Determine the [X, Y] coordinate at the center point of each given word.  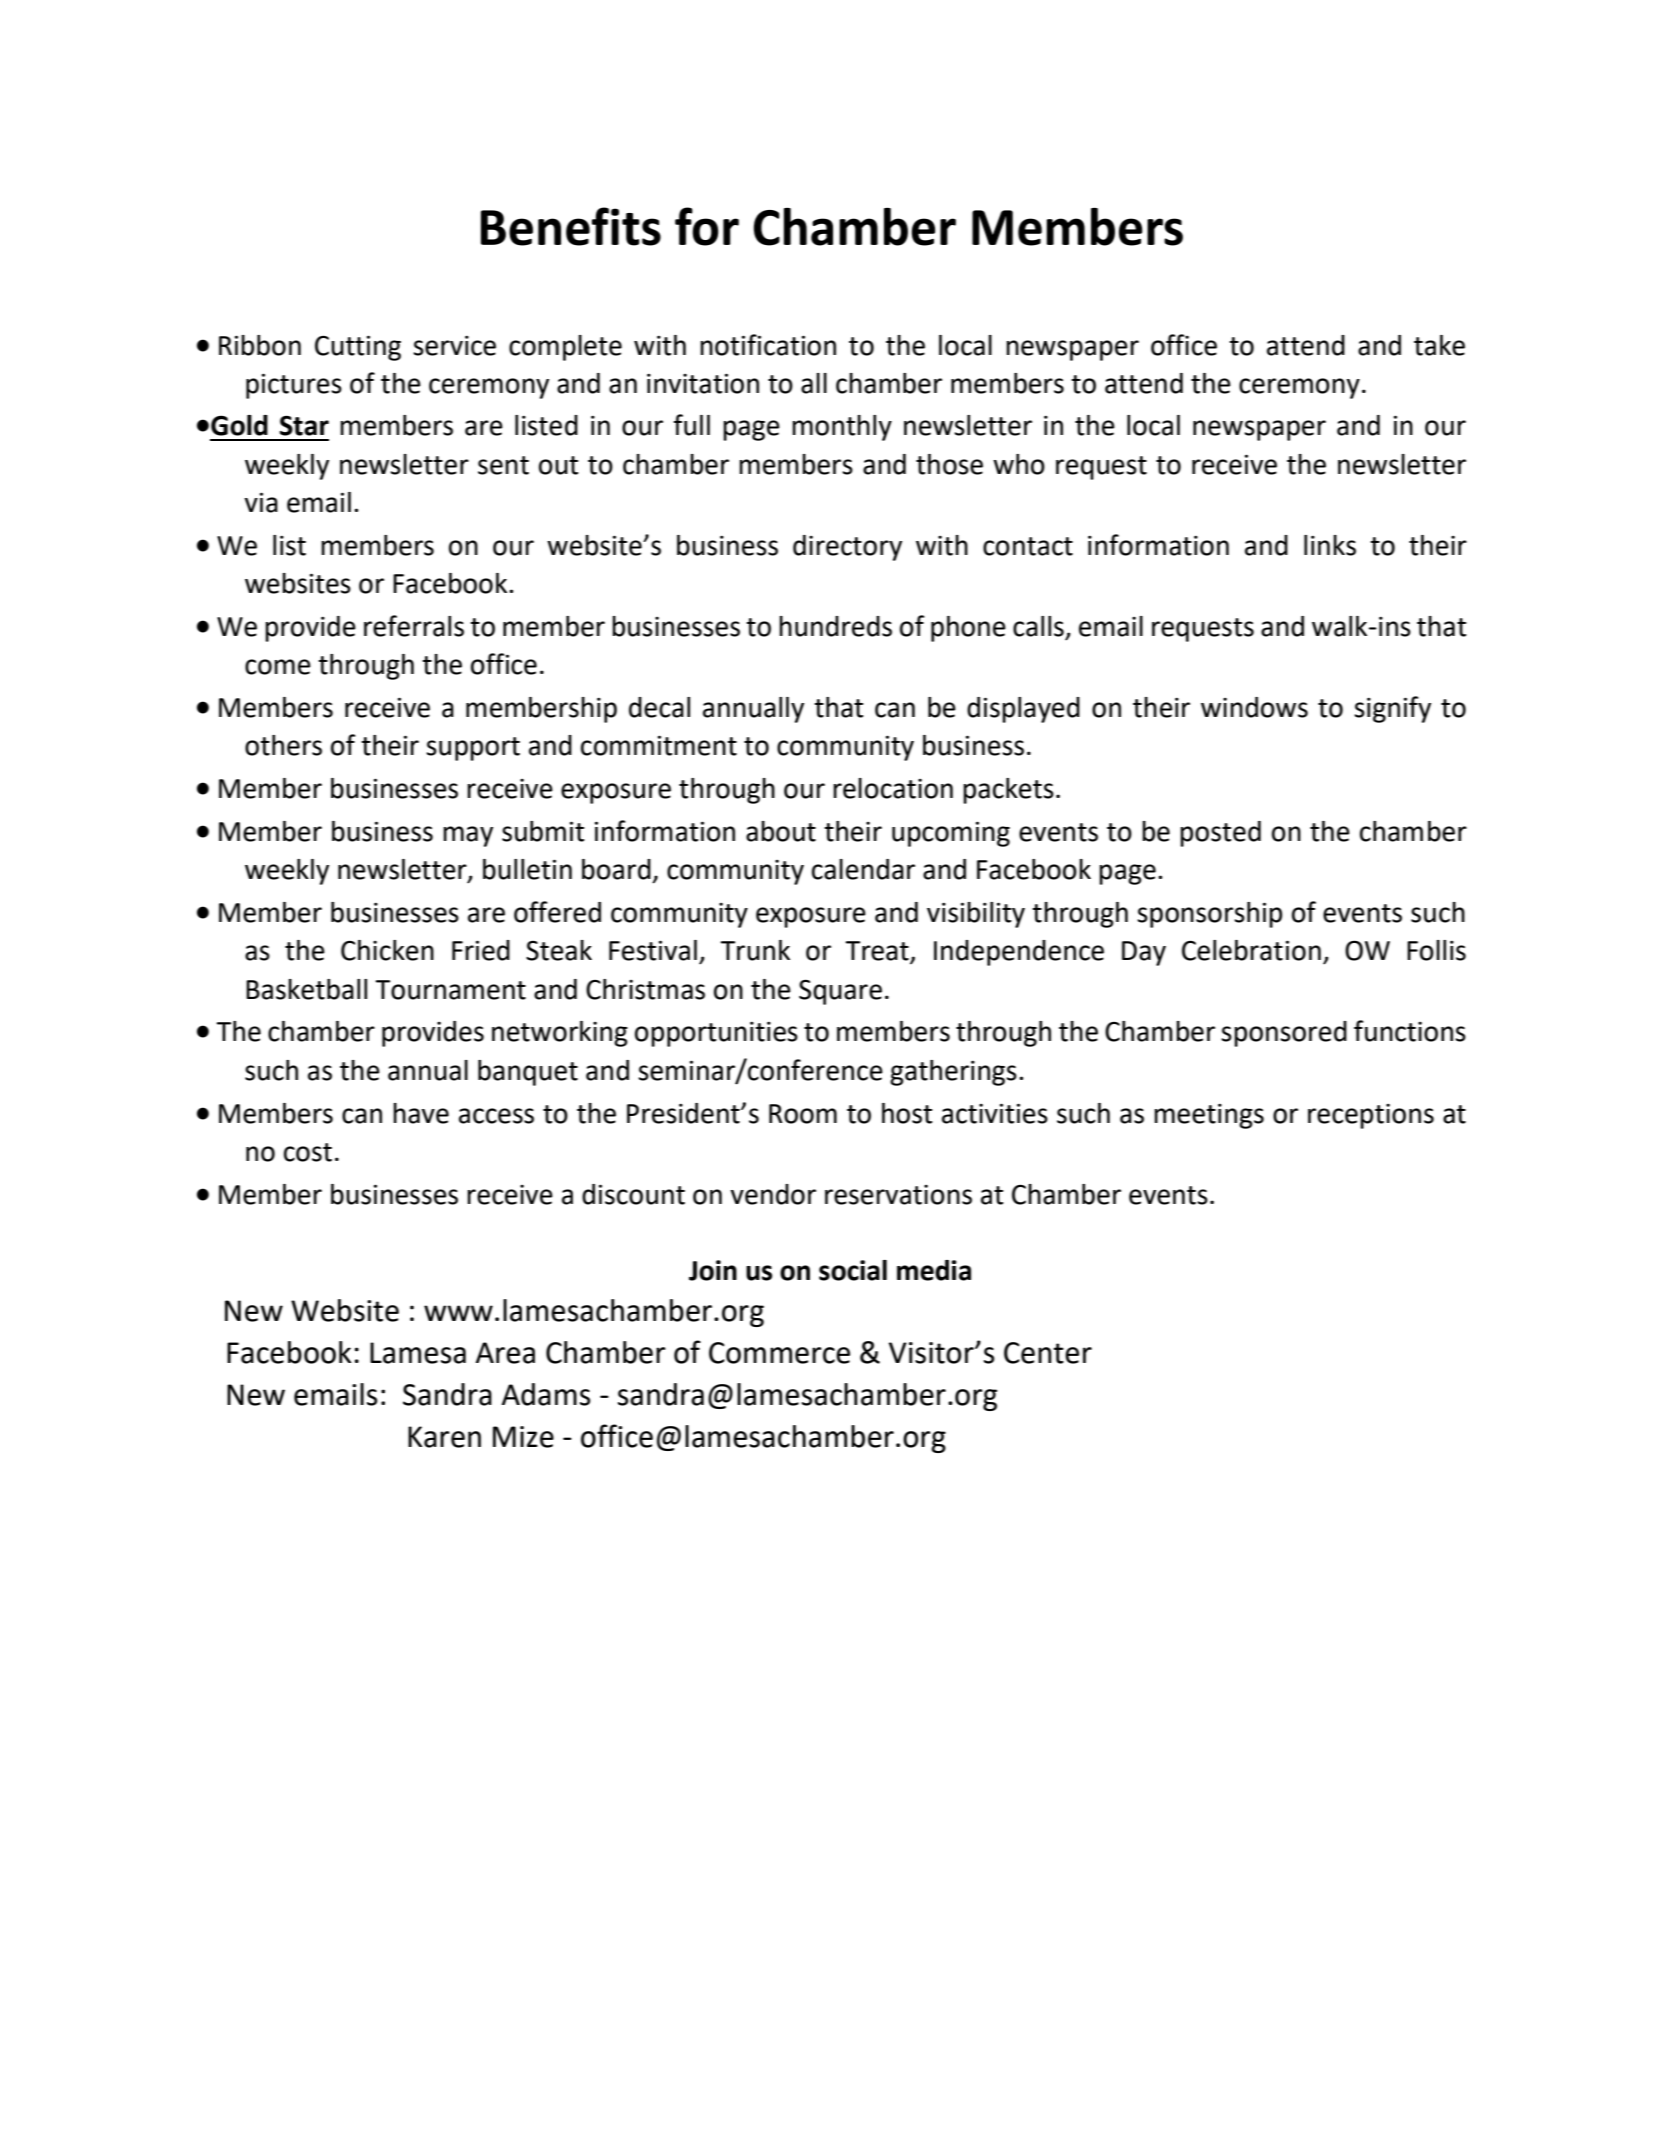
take [1439, 345]
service [454, 346]
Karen [444, 1437]
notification [768, 345]
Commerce [779, 1353]
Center [1048, 1353]
